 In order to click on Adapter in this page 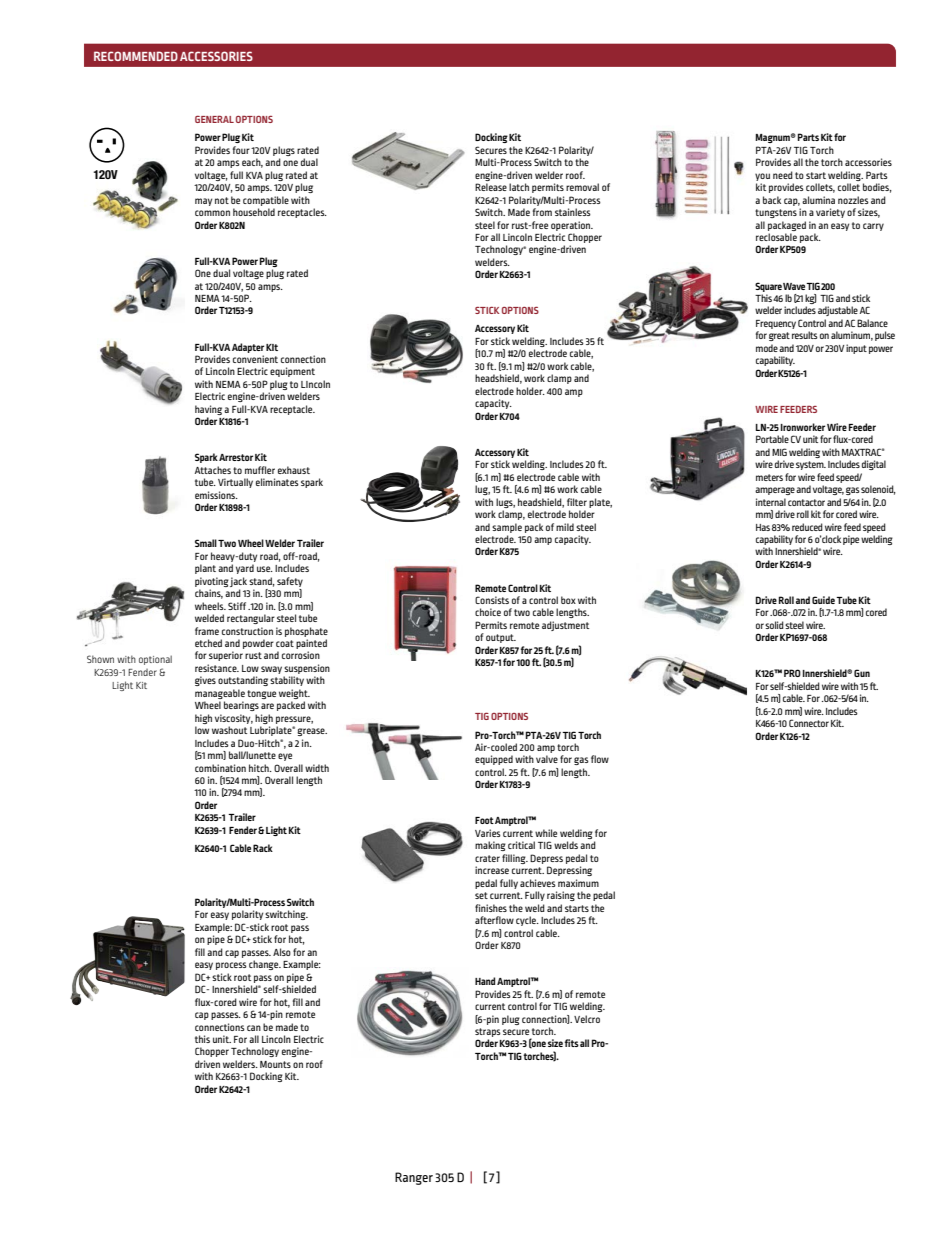, I will do `click(248, 348)`.
